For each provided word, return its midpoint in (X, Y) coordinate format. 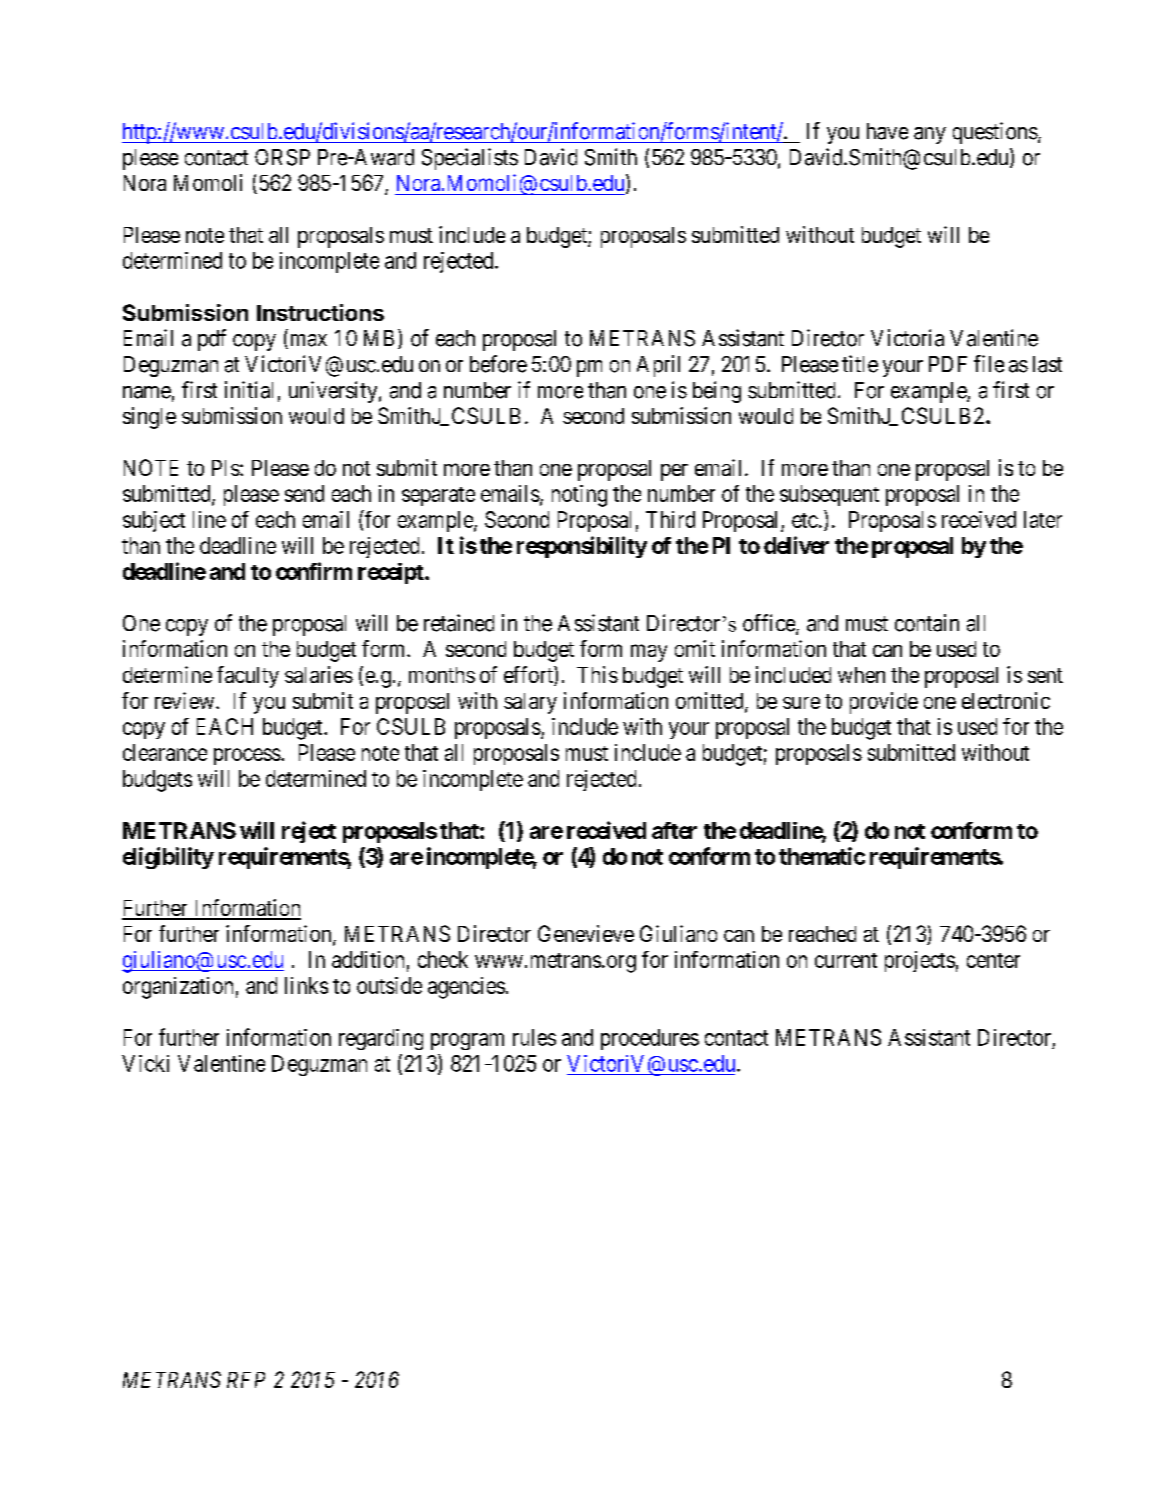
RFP (246, 1380)
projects (920, 961)
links (306, 985)
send (304, 493)
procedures (650, 1039)
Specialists (470, 159)
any (930, 135)
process (247, 756)
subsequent (829, 495)
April (658, 366)
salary (530, 703)
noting (579, 496)
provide (884, 703)
